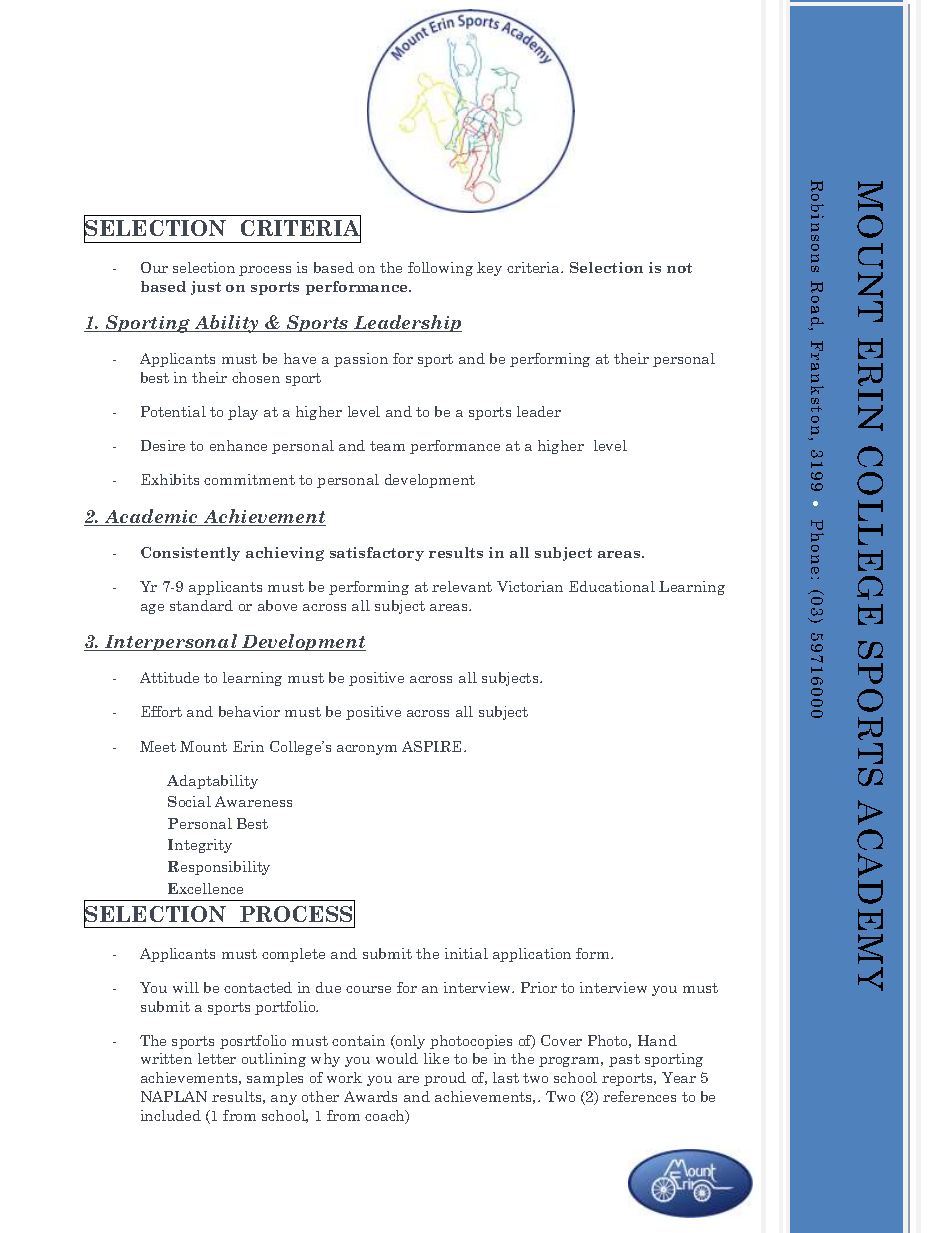 The image size is (952, 1233). I want to click on Educational, so click(612, 586).
